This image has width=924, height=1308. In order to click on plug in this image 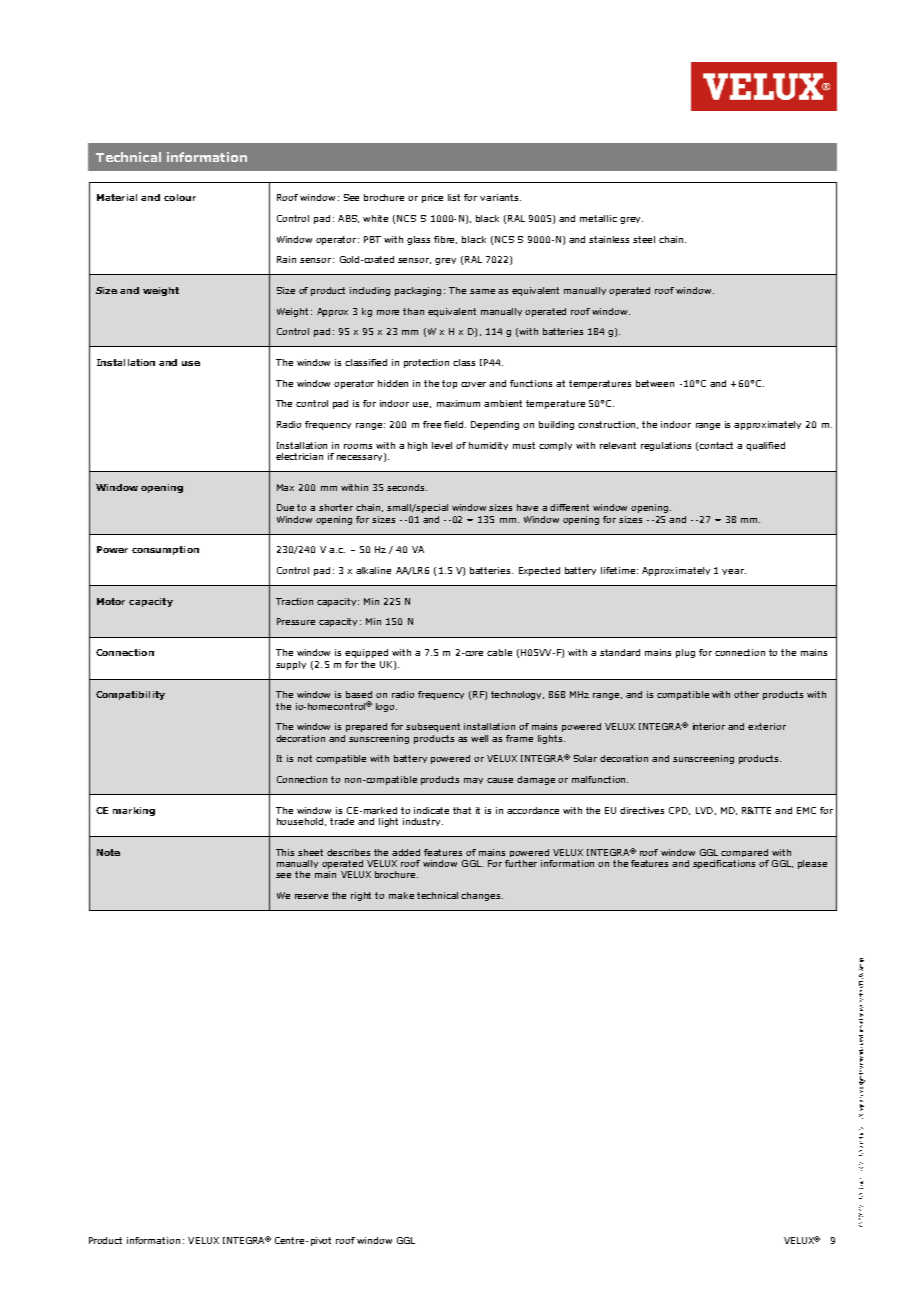, I will do `click(685, 653)`.
